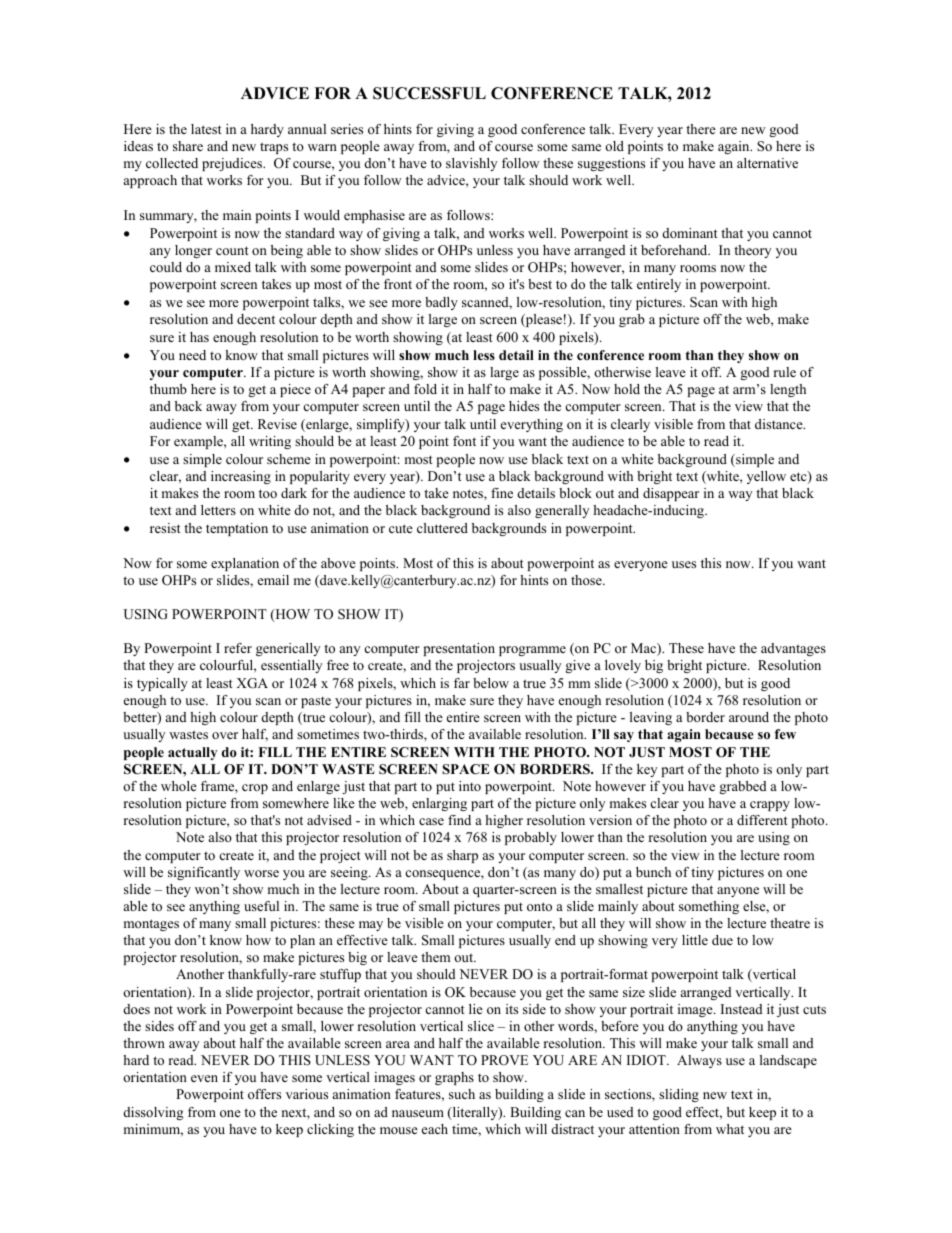 The image size is (952, 1233). What do you see at coordinates (192, 753) in the document?
I see `actually` at bounding box center [192, 753].
